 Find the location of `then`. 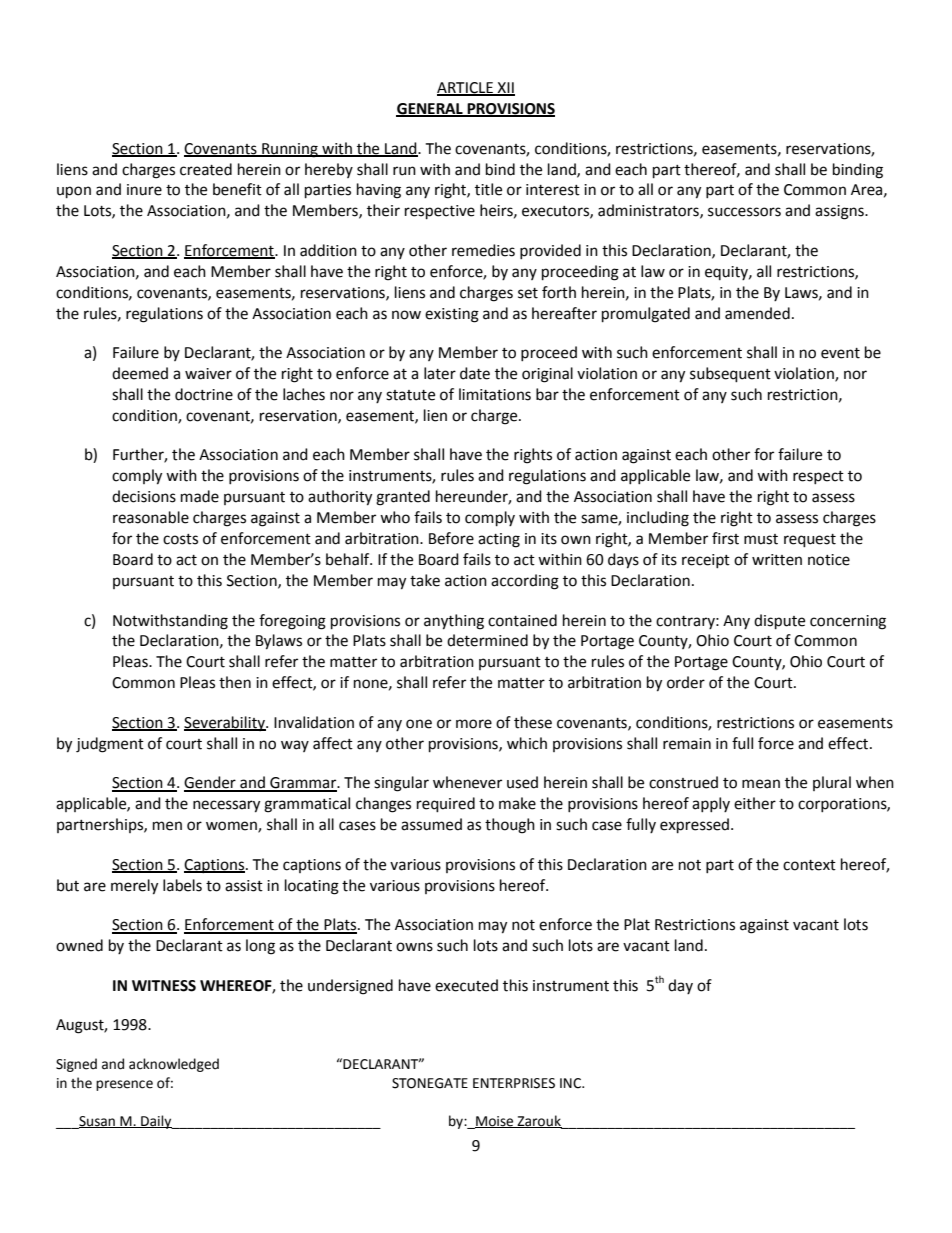

then is located at coordinates (235, 682).
